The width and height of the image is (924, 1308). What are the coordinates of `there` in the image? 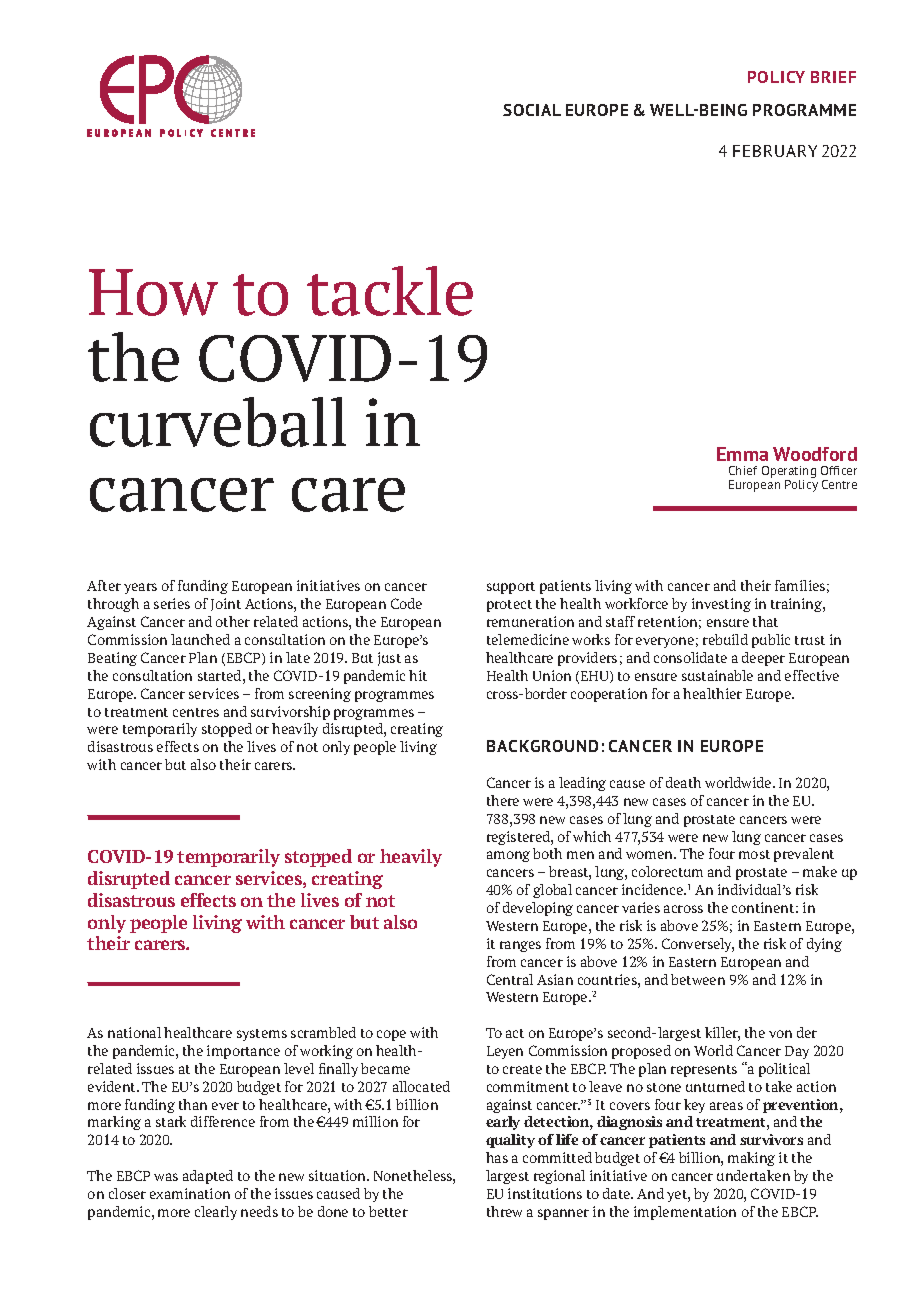 It's located at (503, 800).
